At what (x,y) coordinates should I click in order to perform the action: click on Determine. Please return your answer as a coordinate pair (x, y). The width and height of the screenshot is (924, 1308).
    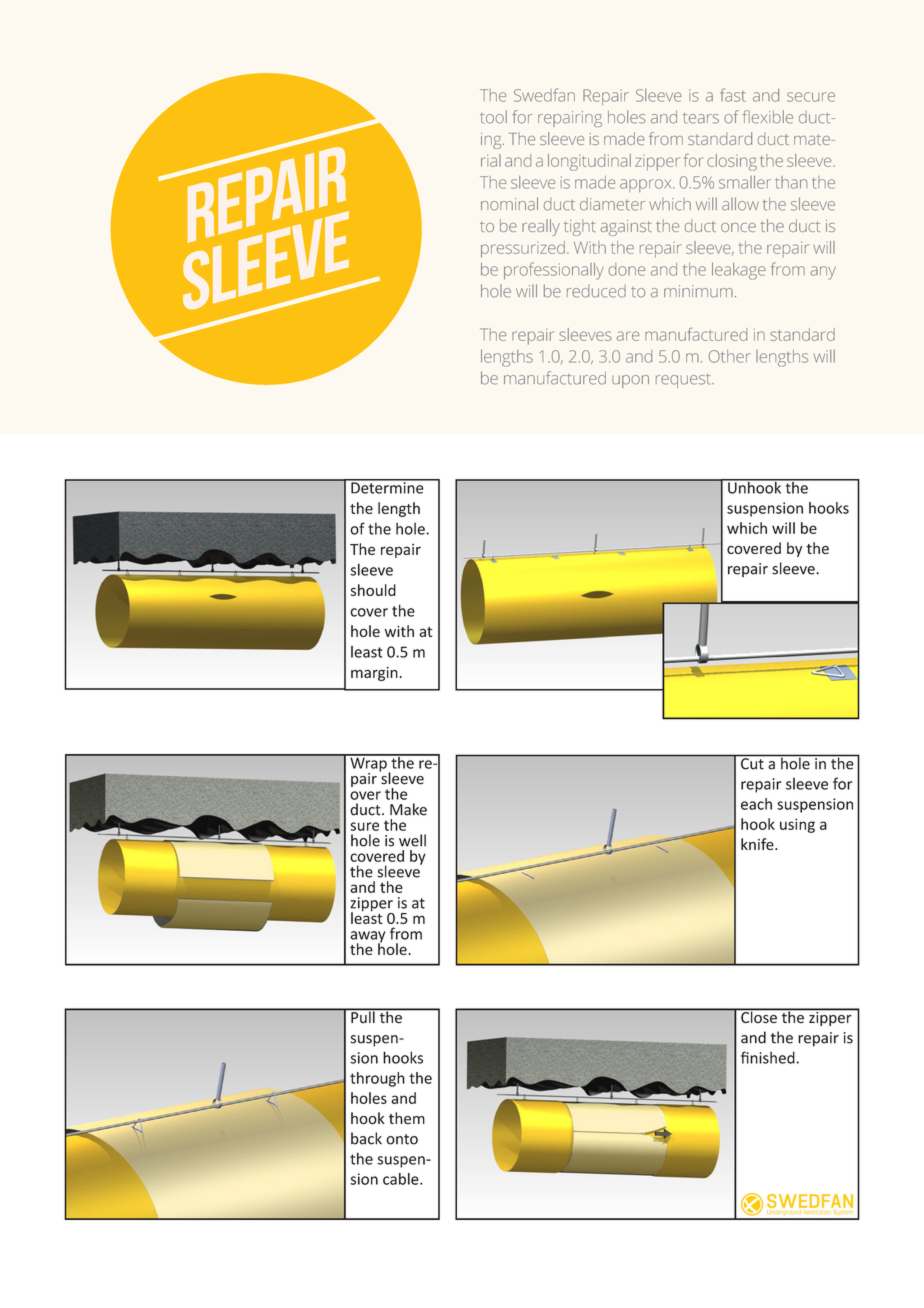
    Looking at the image, I should click on (387, 487).
